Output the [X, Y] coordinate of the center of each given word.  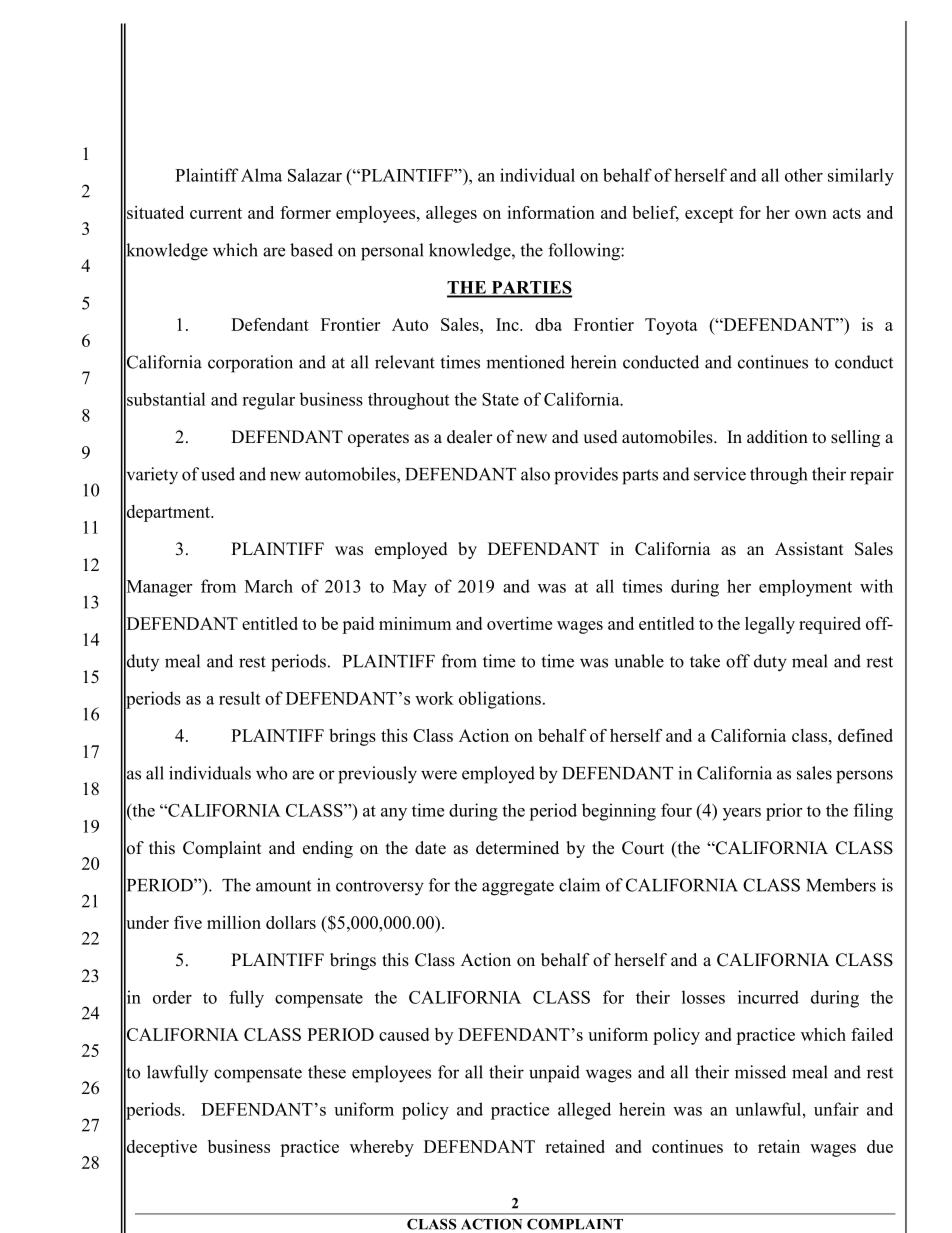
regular [268, 401]
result [239, 698]
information [551, 212]
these [327, 1072]
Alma [261, 175]
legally [770, 625]
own [811, 214]
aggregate [518, 888]
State [500, 399]
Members [841, 885]
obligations [500, 700]
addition [777, 437]
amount [283, 886]
